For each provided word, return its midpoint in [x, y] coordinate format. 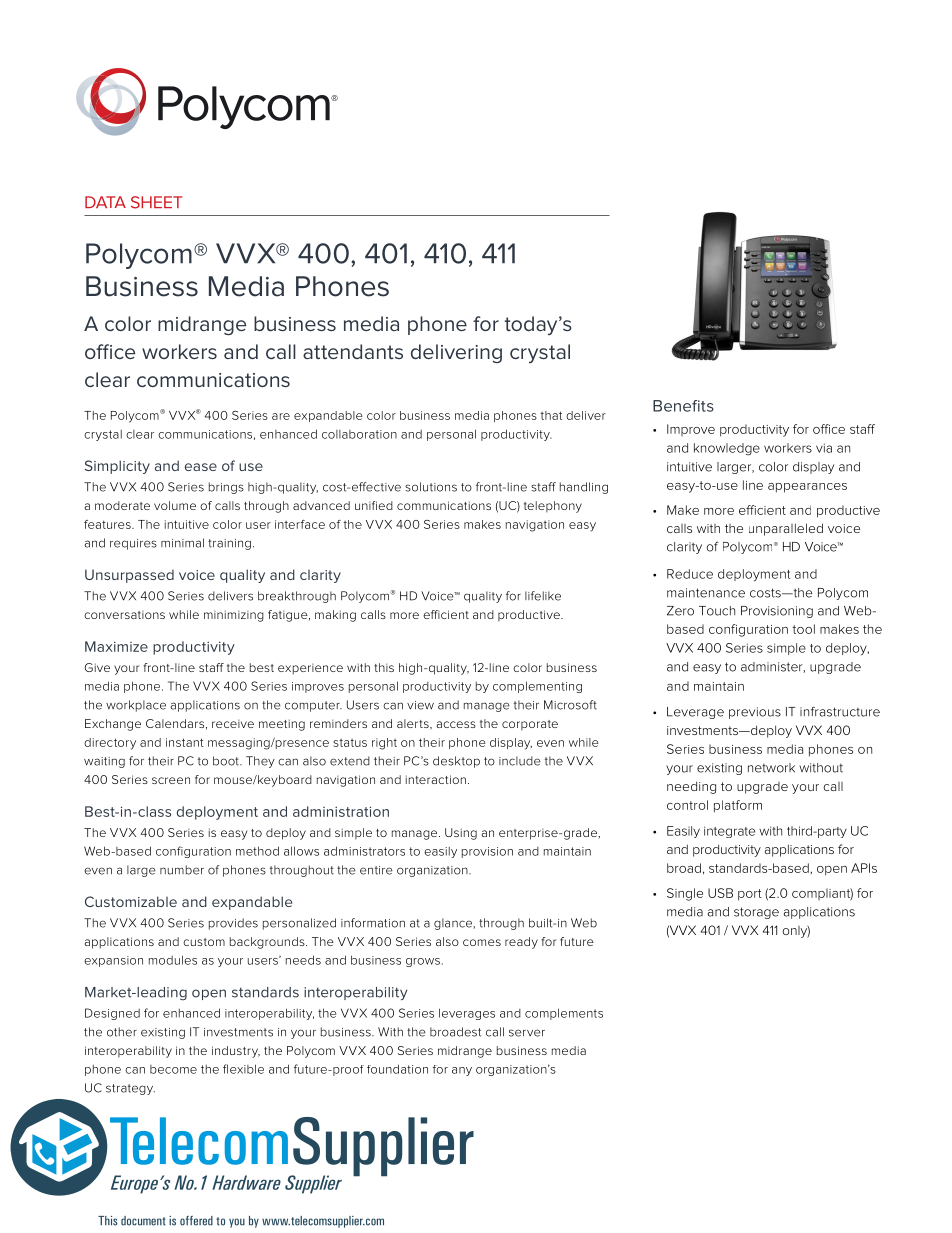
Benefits [683, 406]
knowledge [727, 449]
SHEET [156, 202]
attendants [353, 351]
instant [185, 742]
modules [173, 960]
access [456, 724]
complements [564, 1014]
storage [756, 913]
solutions [431, 487]
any [462, 1071]
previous [755, 713]
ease [201, 467]
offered [196, 1221]
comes [482, 942]
